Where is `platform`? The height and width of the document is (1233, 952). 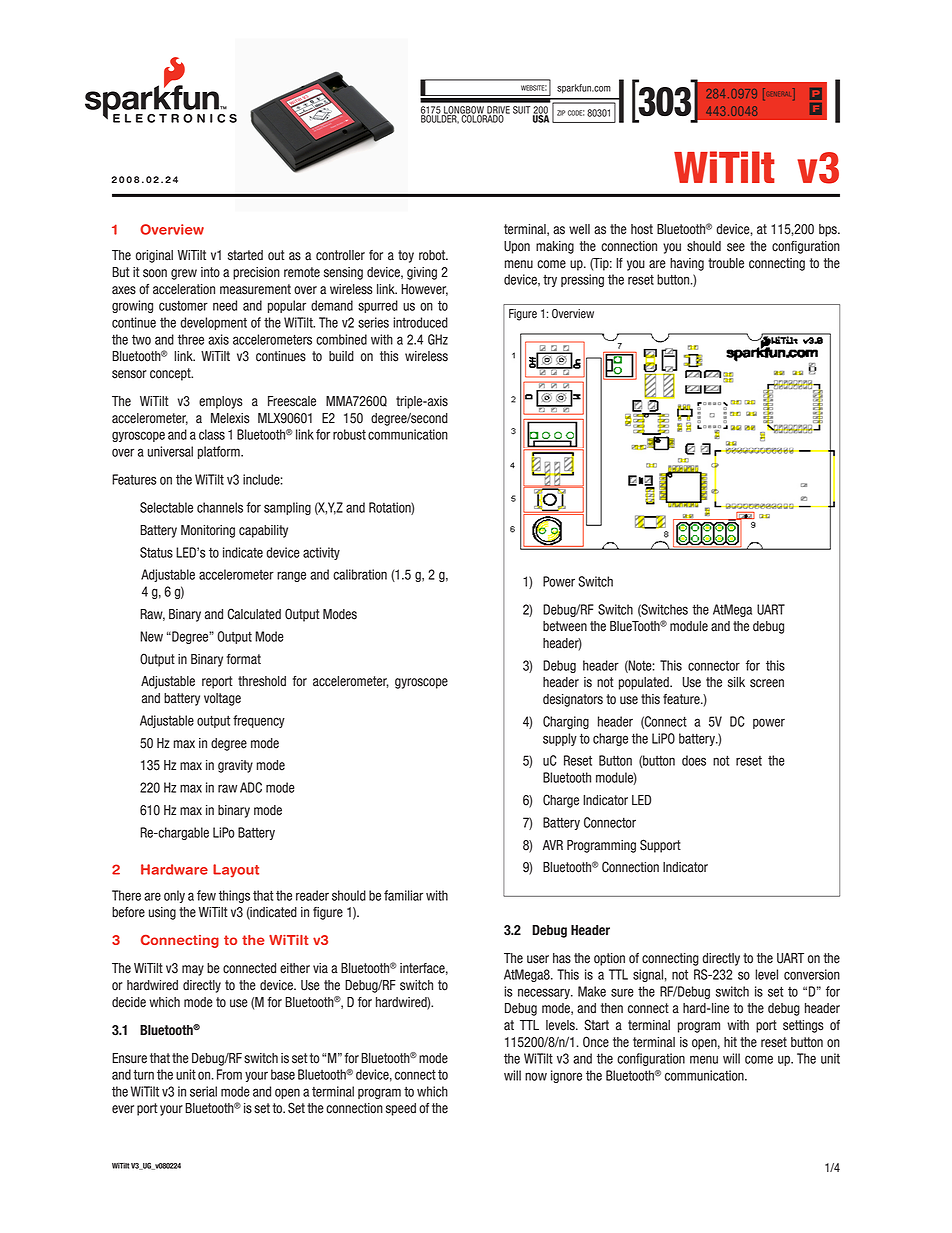 platform is located at coordinates (220, 452).
